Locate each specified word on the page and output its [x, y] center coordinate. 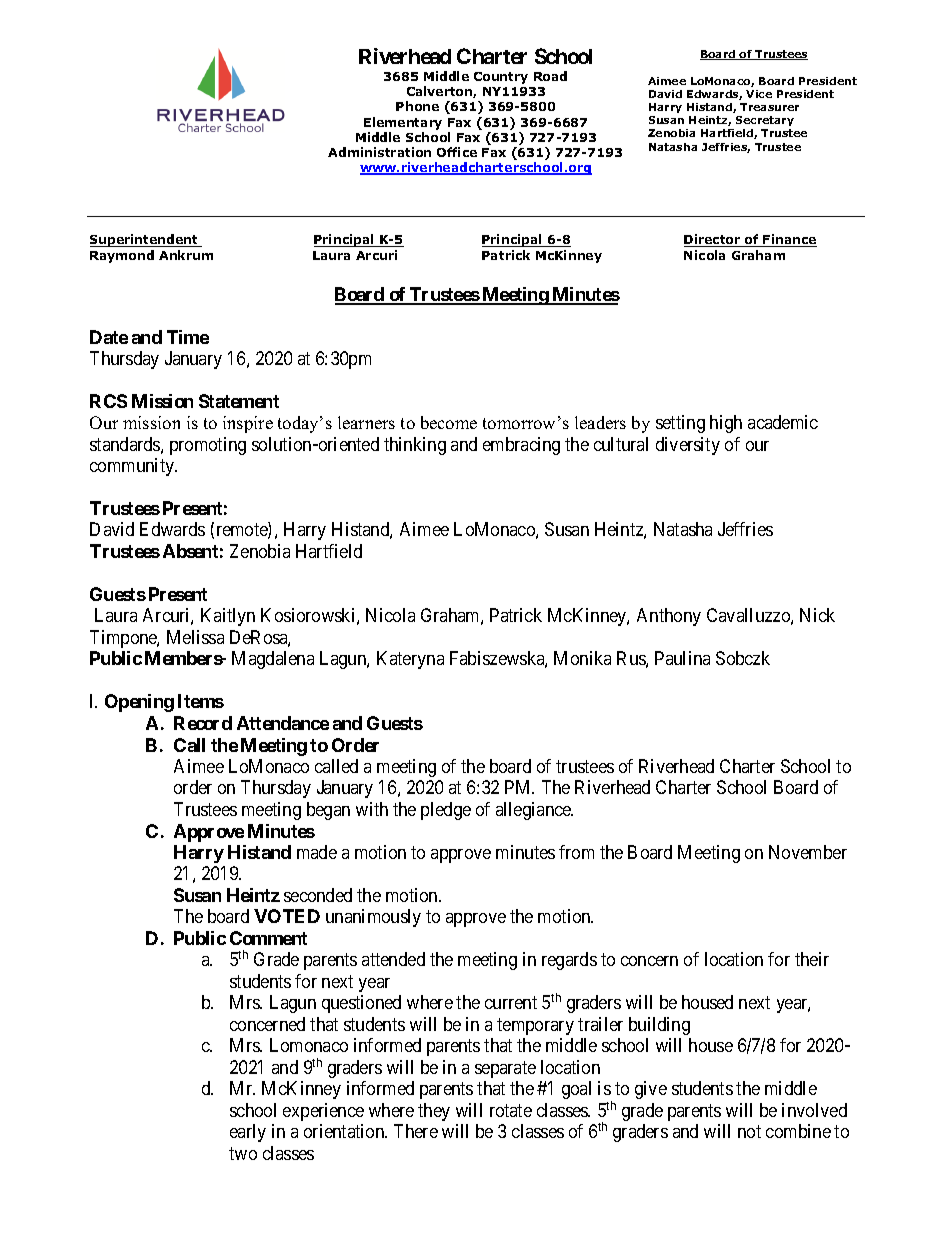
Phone [417, 106]
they [434, 1112]
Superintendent [145, 240]
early [248, 1133]
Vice [759, 94]
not [749, 1131]
